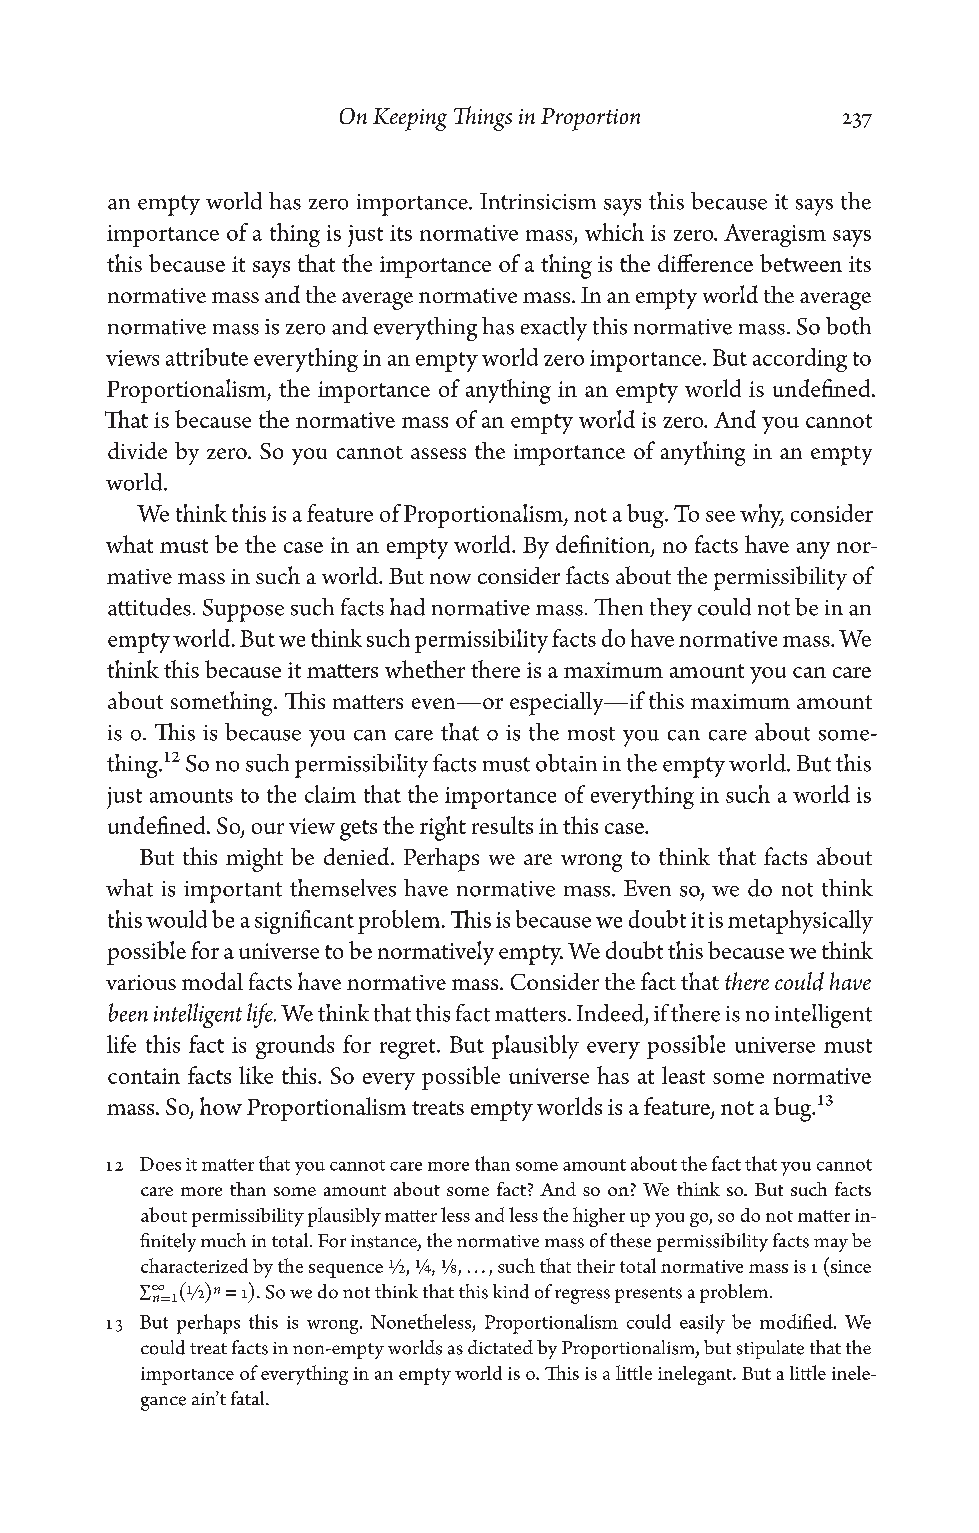 This document has height=1533, width=979. What do you see at coordinates (500, 1347) in the document?
I see `dictated` at bounding box center [500, 1347].
